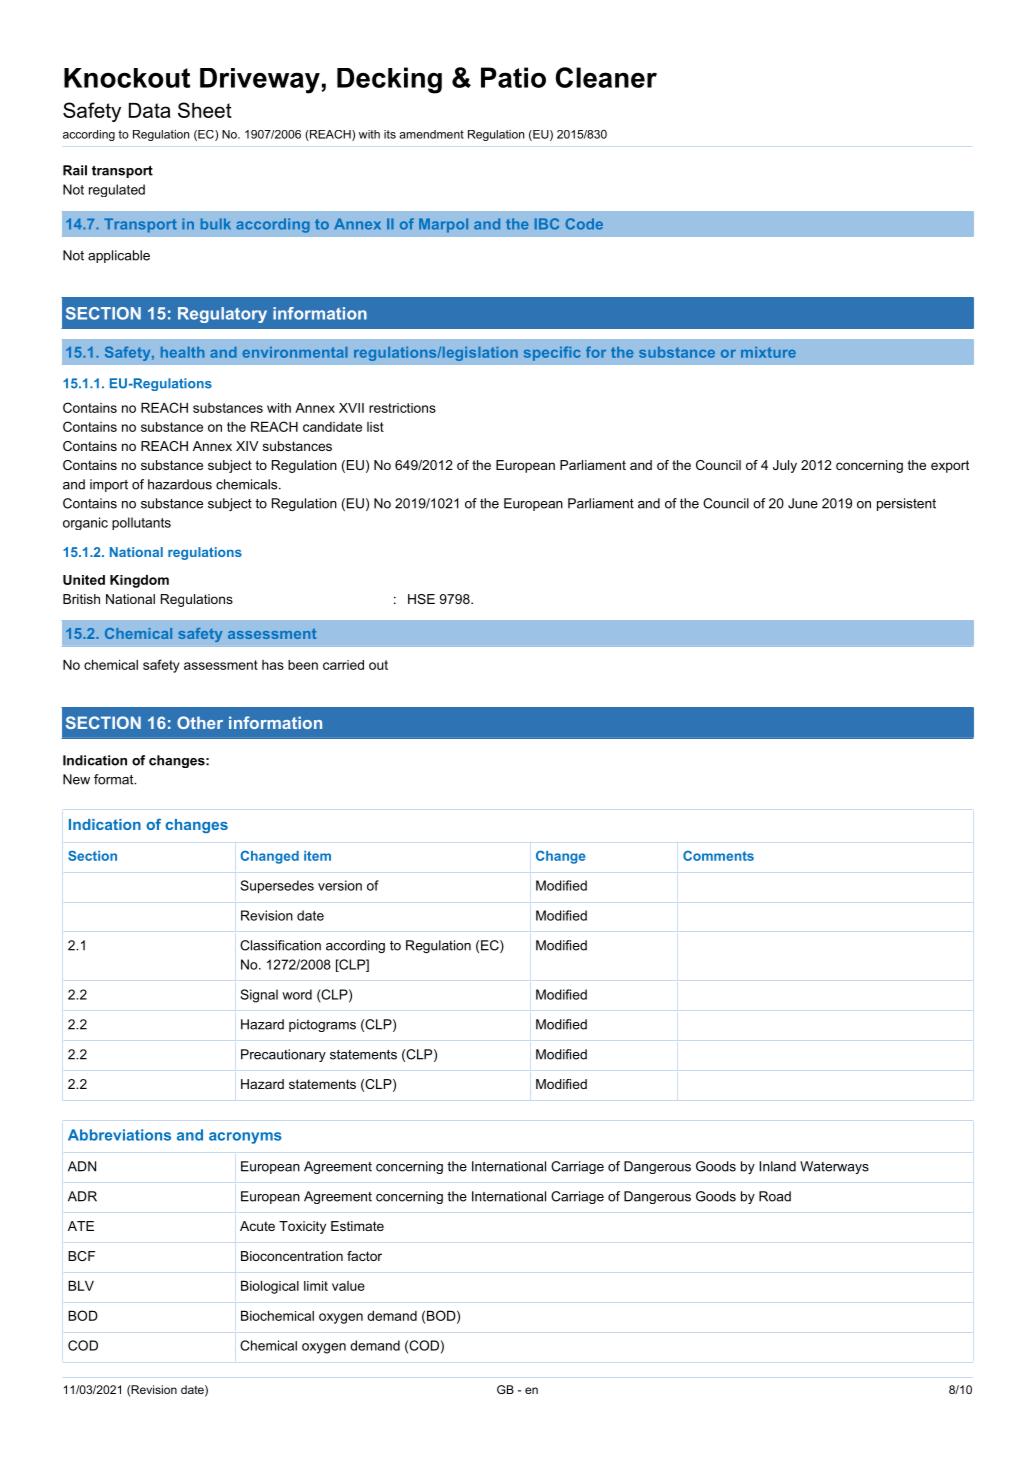 The height and width of the document is (1460, 1033). I want to click on Sheet, so click(205, 110).
